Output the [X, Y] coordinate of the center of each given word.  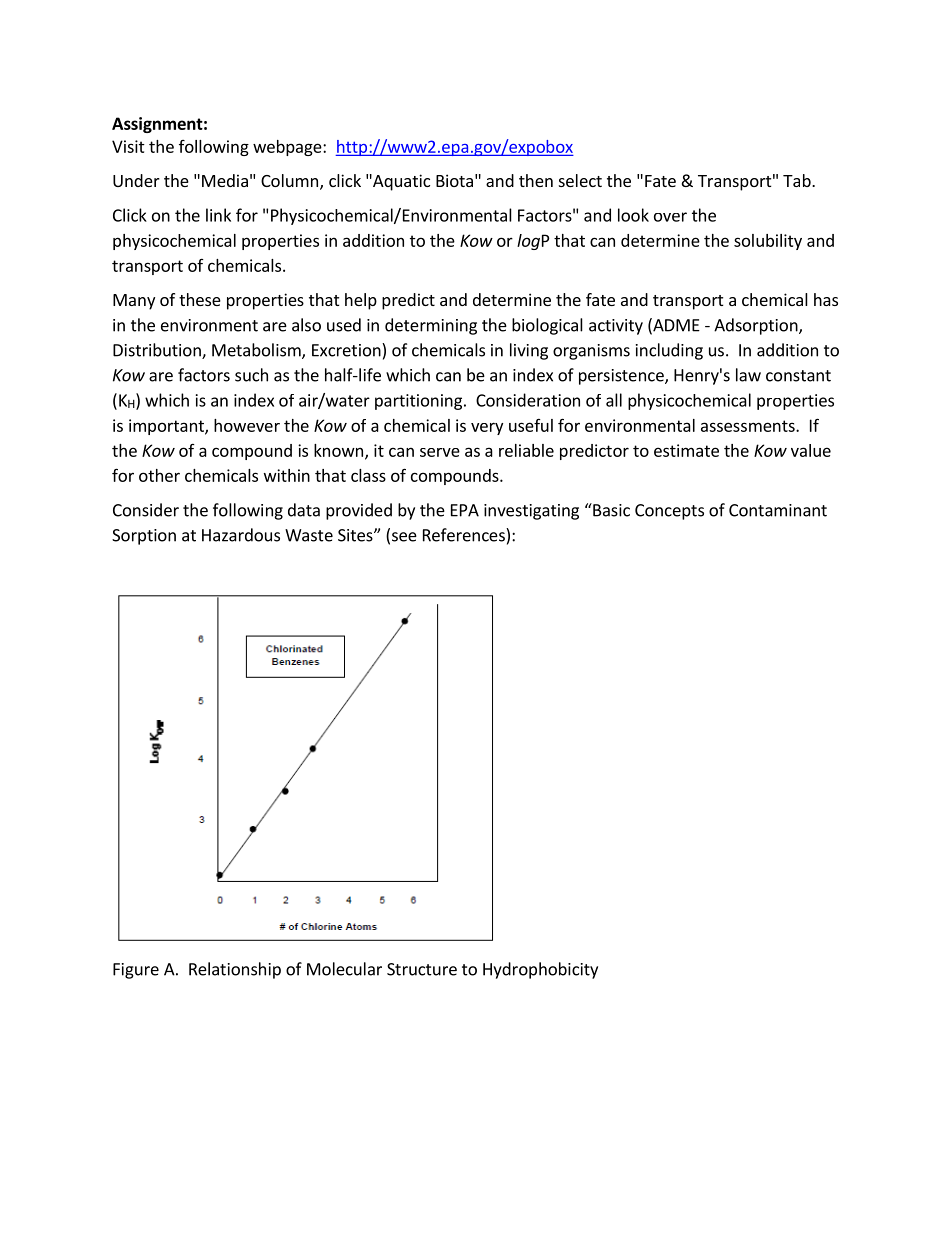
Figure [136, 971]
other [159, 475]
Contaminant [778, 510]
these [200, 299]
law [748, 375]
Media [225, 180]
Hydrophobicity [540, 970]
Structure [422, 969]
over [670, 217]
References [465, 535]
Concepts [669, 512]
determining [431, 326]
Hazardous [241, 535]
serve [440, 452]
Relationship [235, 970]
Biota [454, 180]
